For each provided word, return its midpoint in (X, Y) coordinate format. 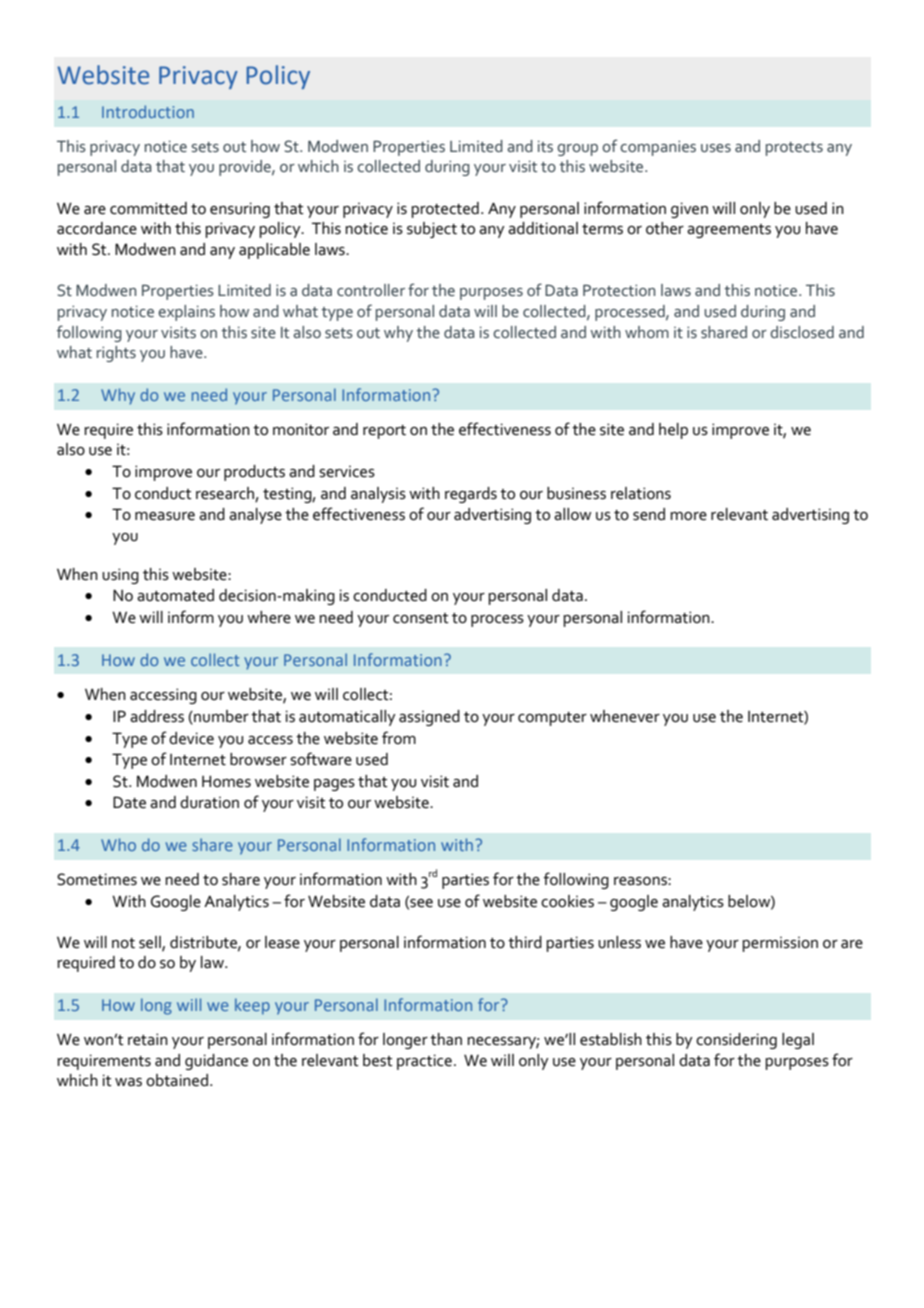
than (446, 1039)
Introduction (148, 111)
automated (175, 595)
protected (445, 210)
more (688, 516)
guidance (216, 1062)
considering (736, 1041)
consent (421, 618)
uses (716, 148)
